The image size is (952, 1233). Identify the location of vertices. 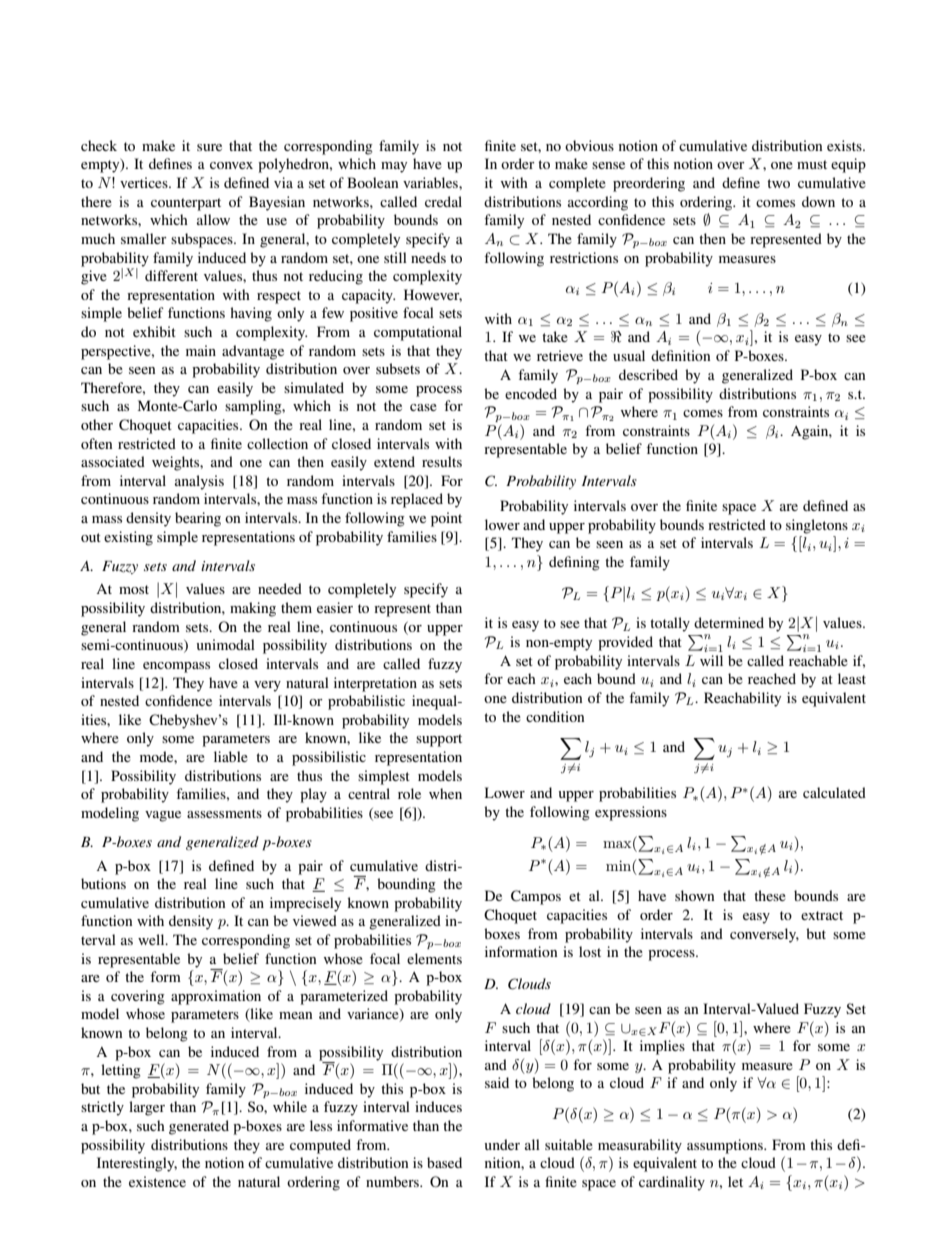
(145, 182).
